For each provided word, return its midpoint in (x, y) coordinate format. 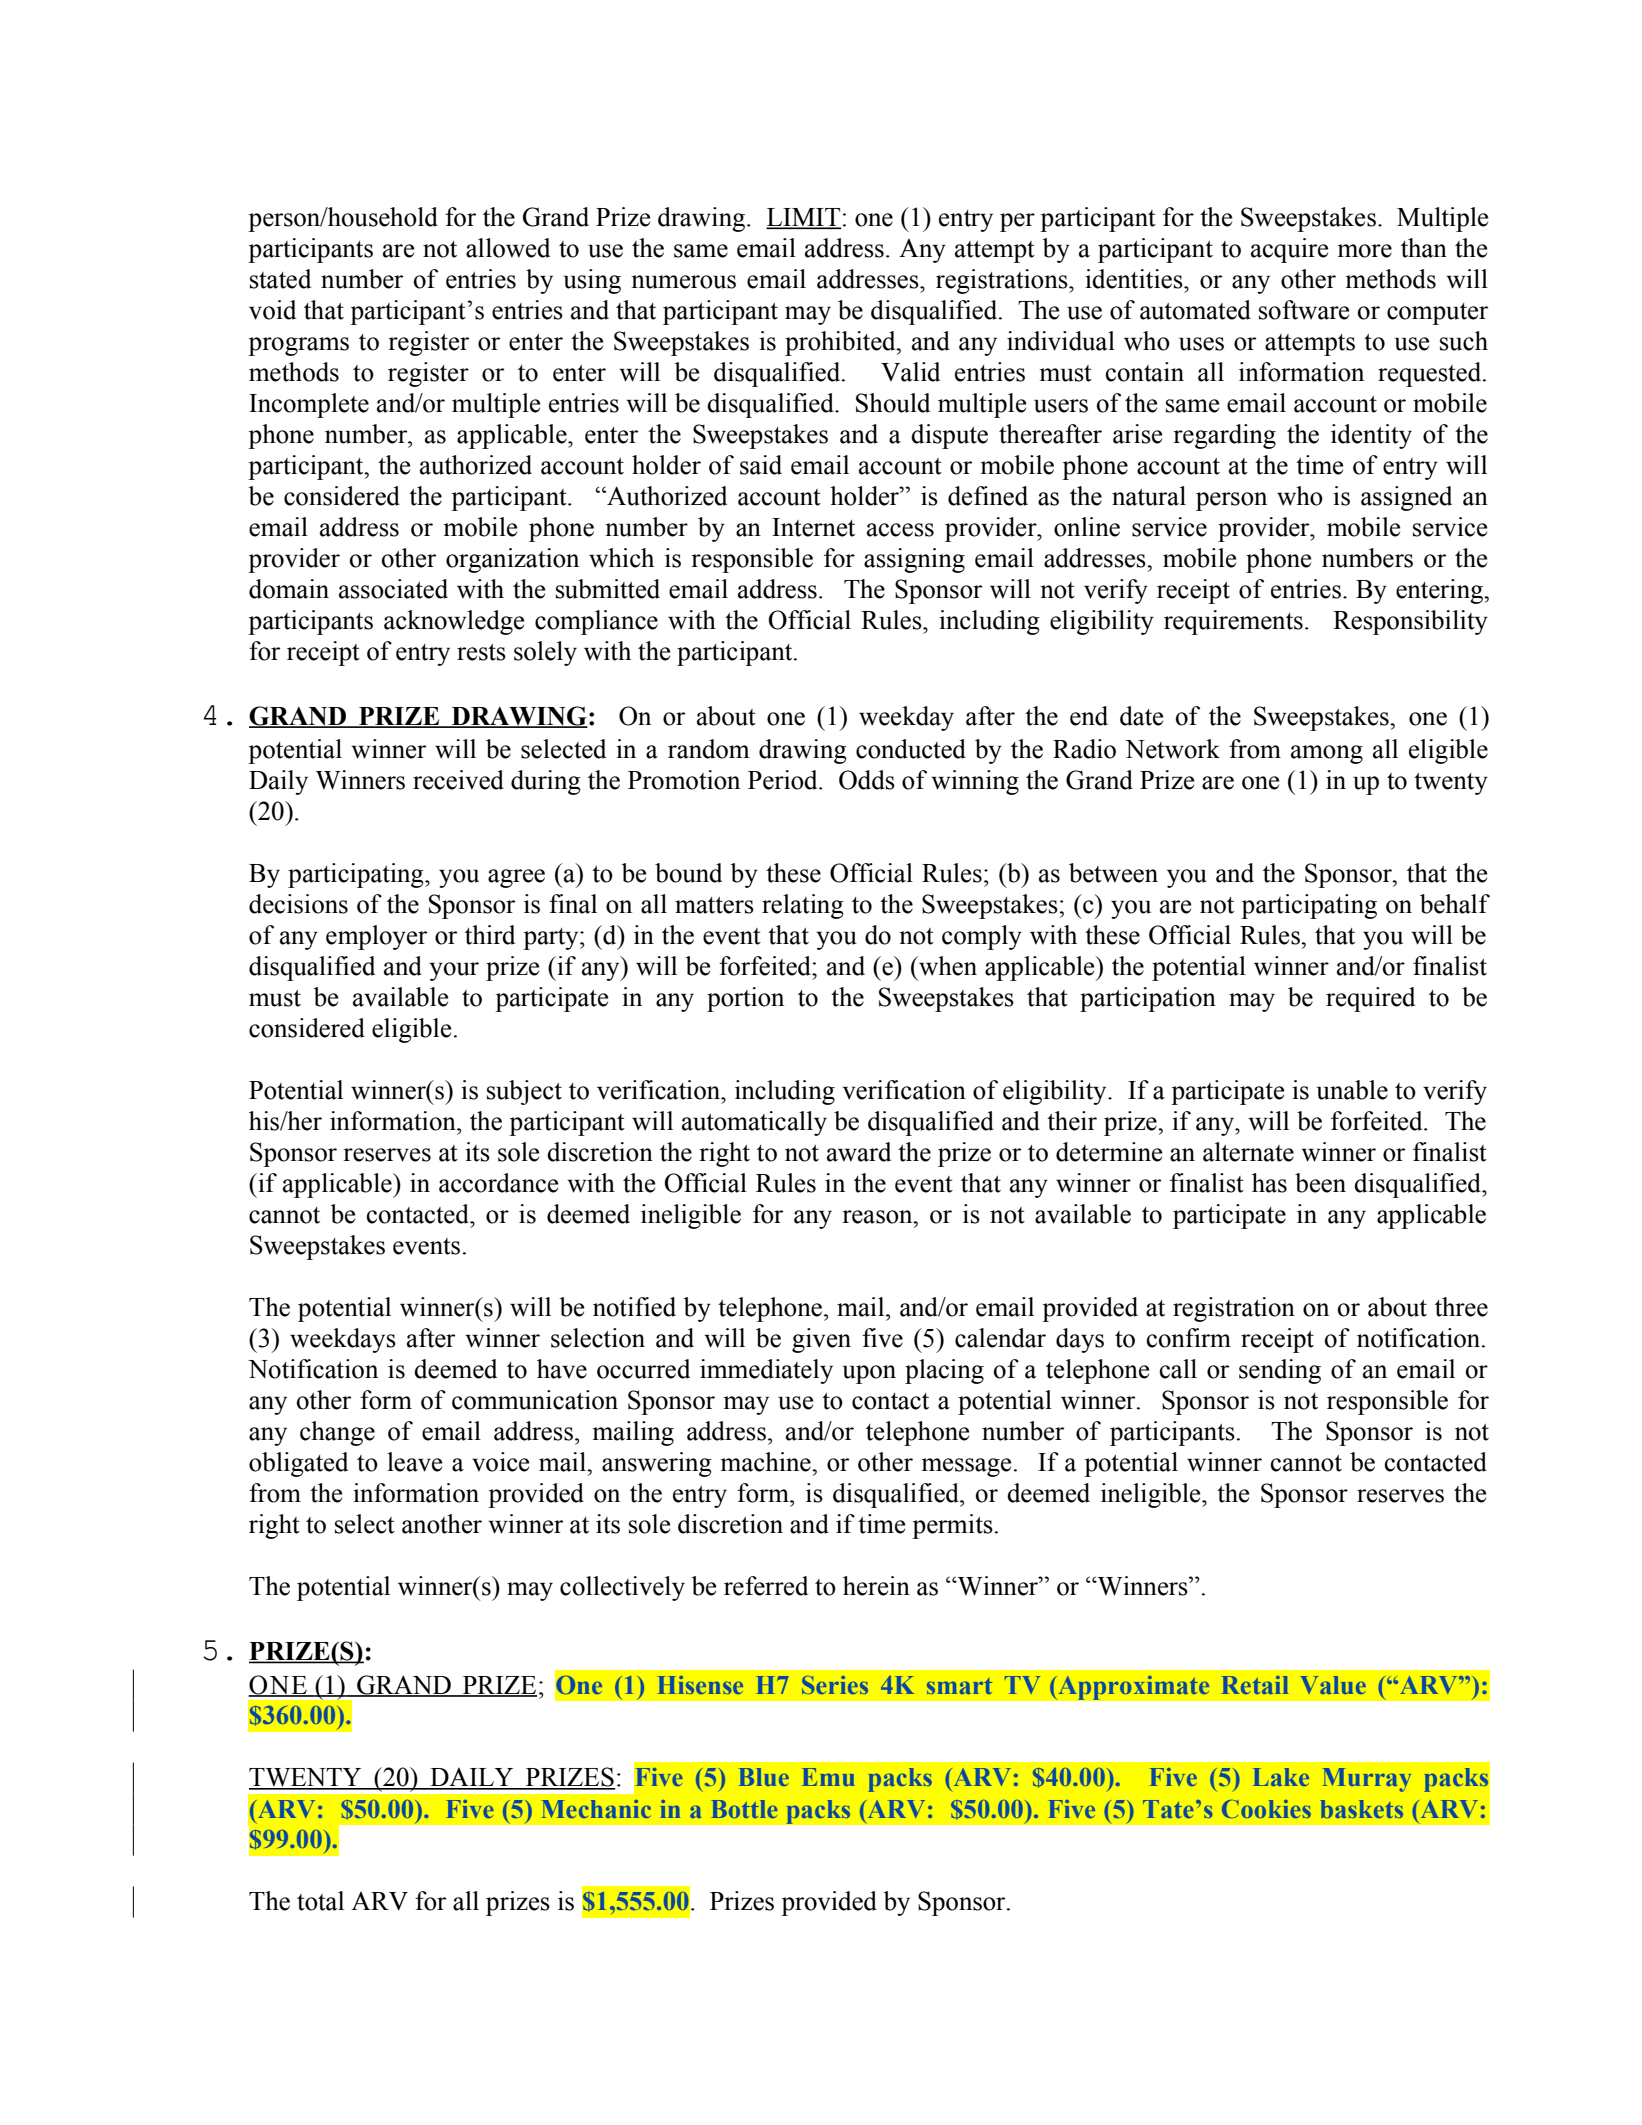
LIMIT (803, 218)
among (1327, 754)
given (821, 1340)
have (562, 1369)
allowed (508, 248)
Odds (867, 780)
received (458, 780)
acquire (1289, 250)
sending (1280, 1371)
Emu (828, 1777)
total (320, 1901)
